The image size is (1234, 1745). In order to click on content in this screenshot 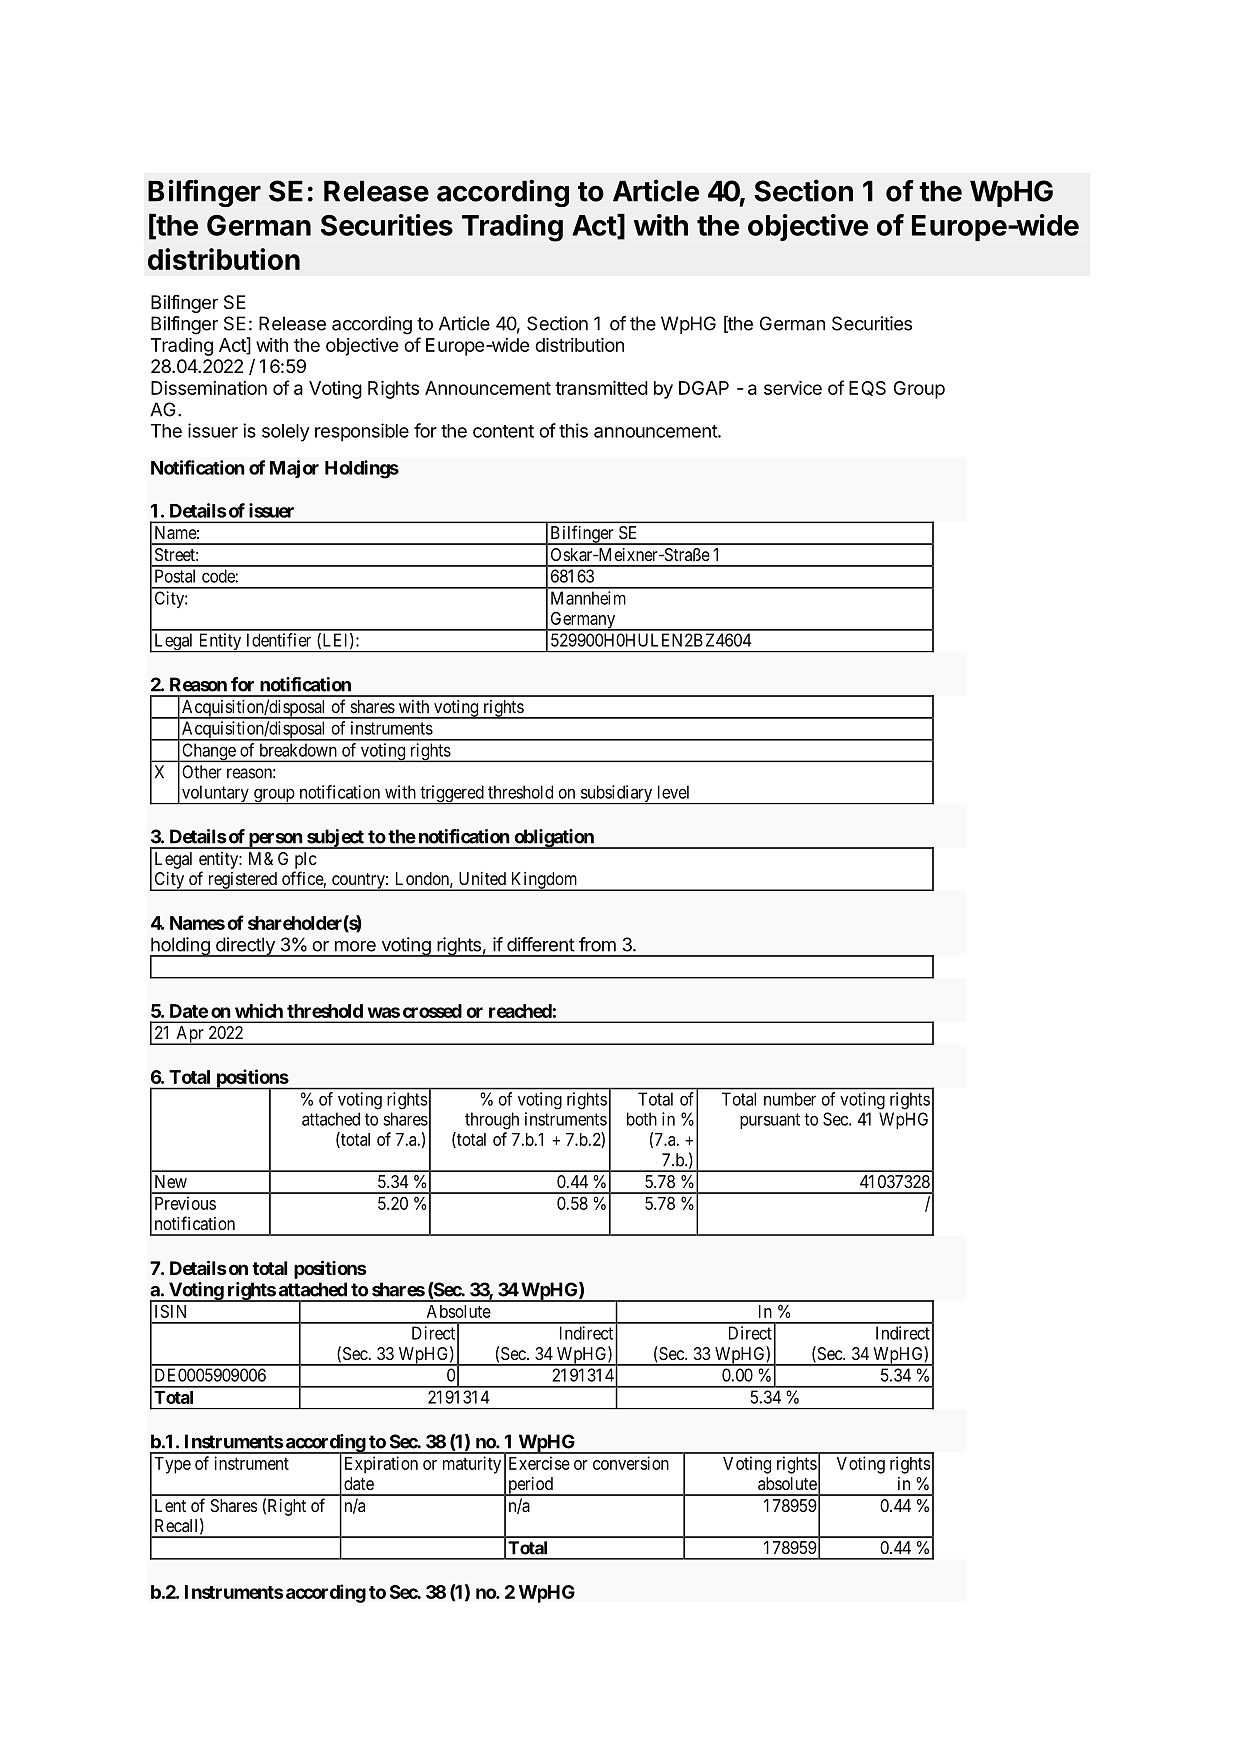, I will do `click(503, 431)`.
